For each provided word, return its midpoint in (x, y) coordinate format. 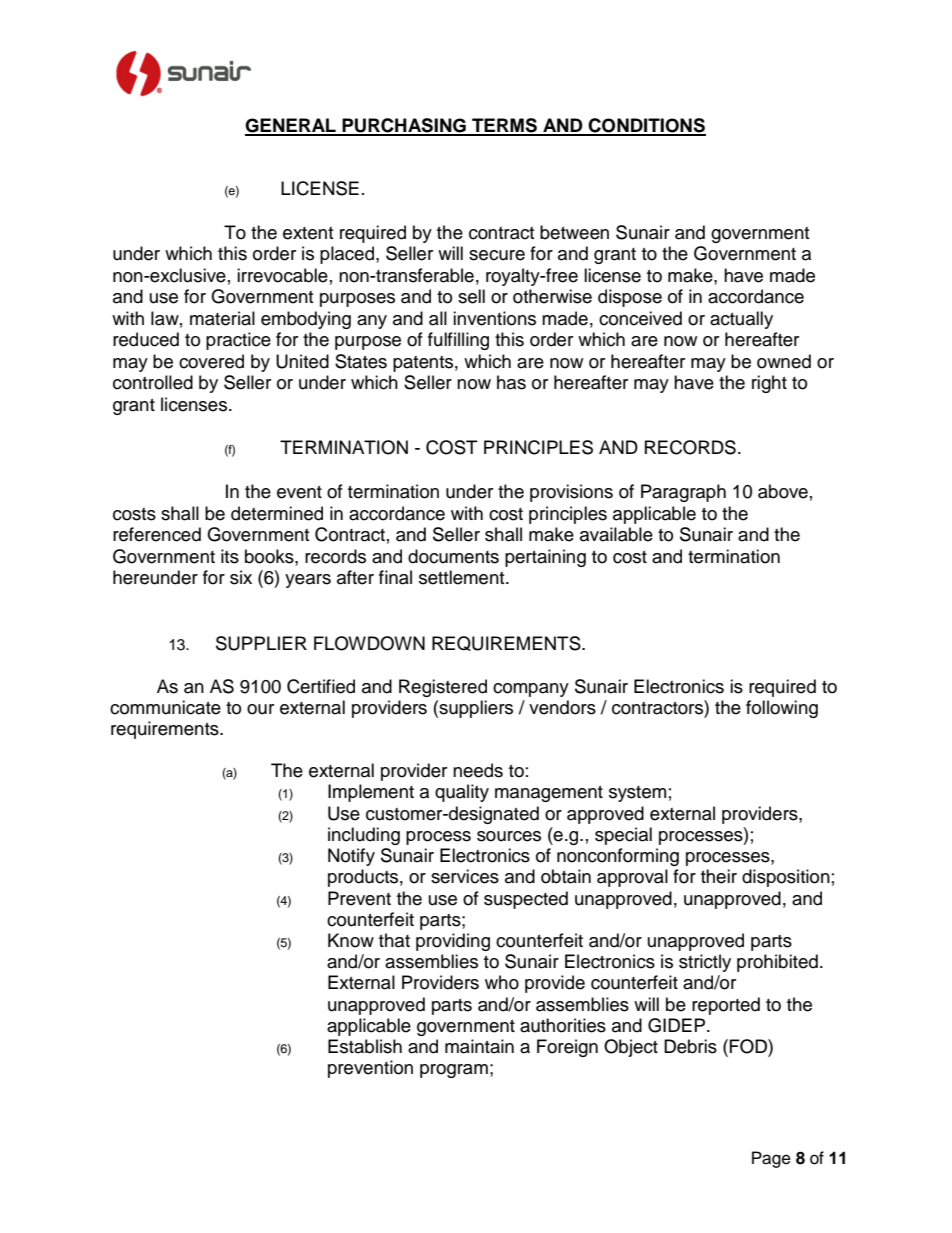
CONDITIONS (646, 126)
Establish (365, 1046)
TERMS (504, 126)
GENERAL (291, 126)
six (241, 577)
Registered (443, 688)
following (782, 709)
